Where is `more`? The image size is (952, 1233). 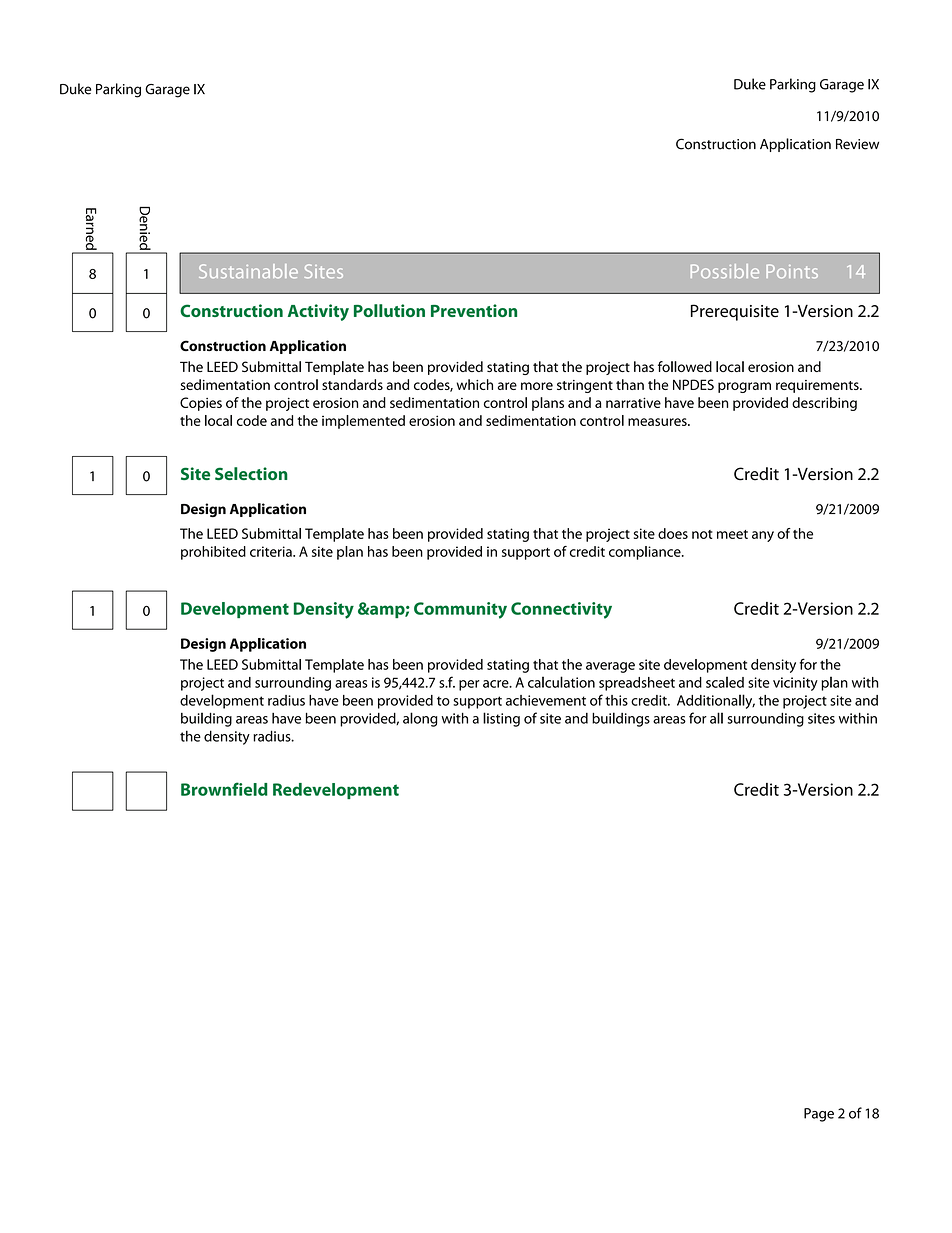
more is located at coordinates (537, 386).
